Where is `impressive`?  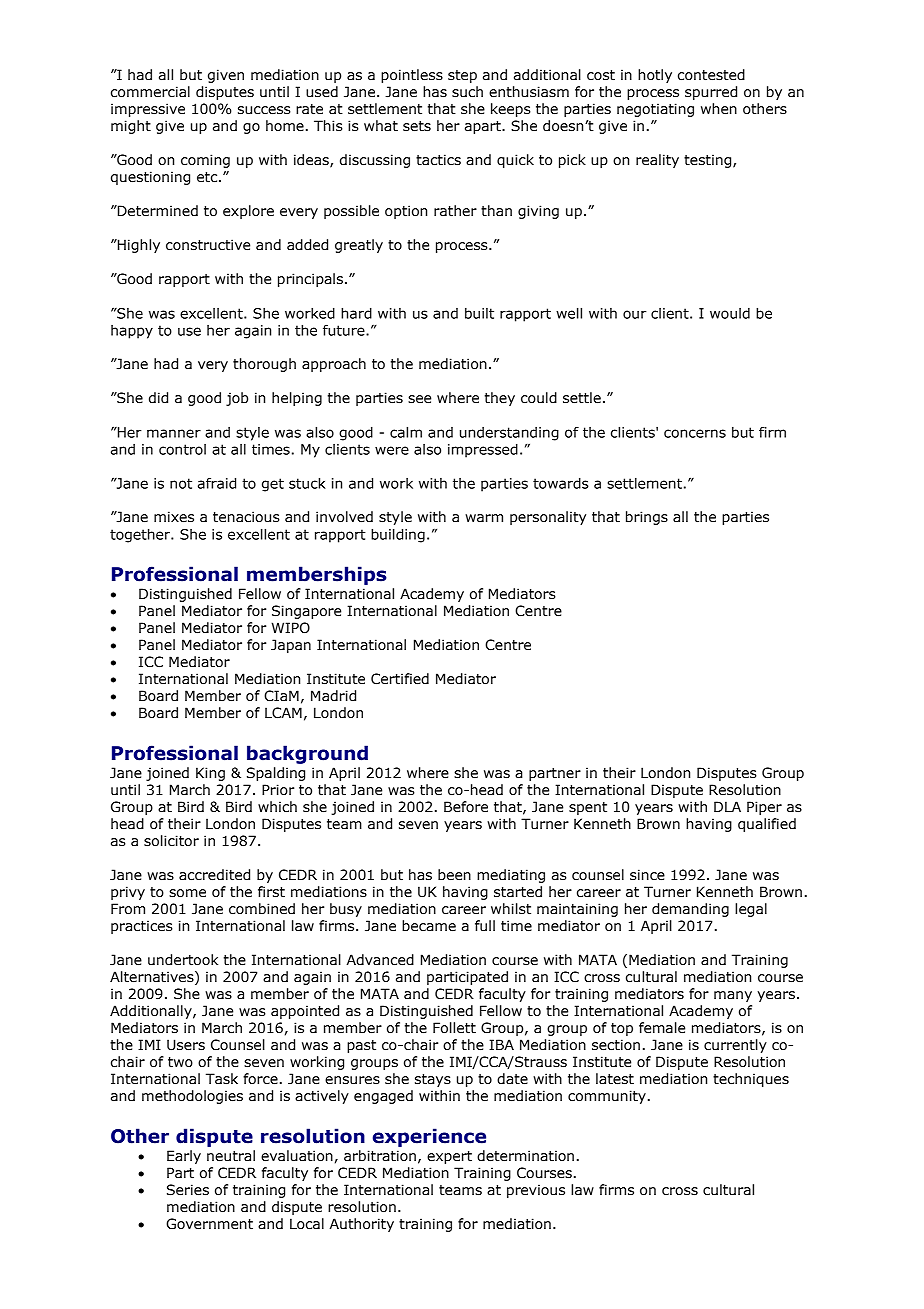
impressive is located at coordinates (148, 110).
